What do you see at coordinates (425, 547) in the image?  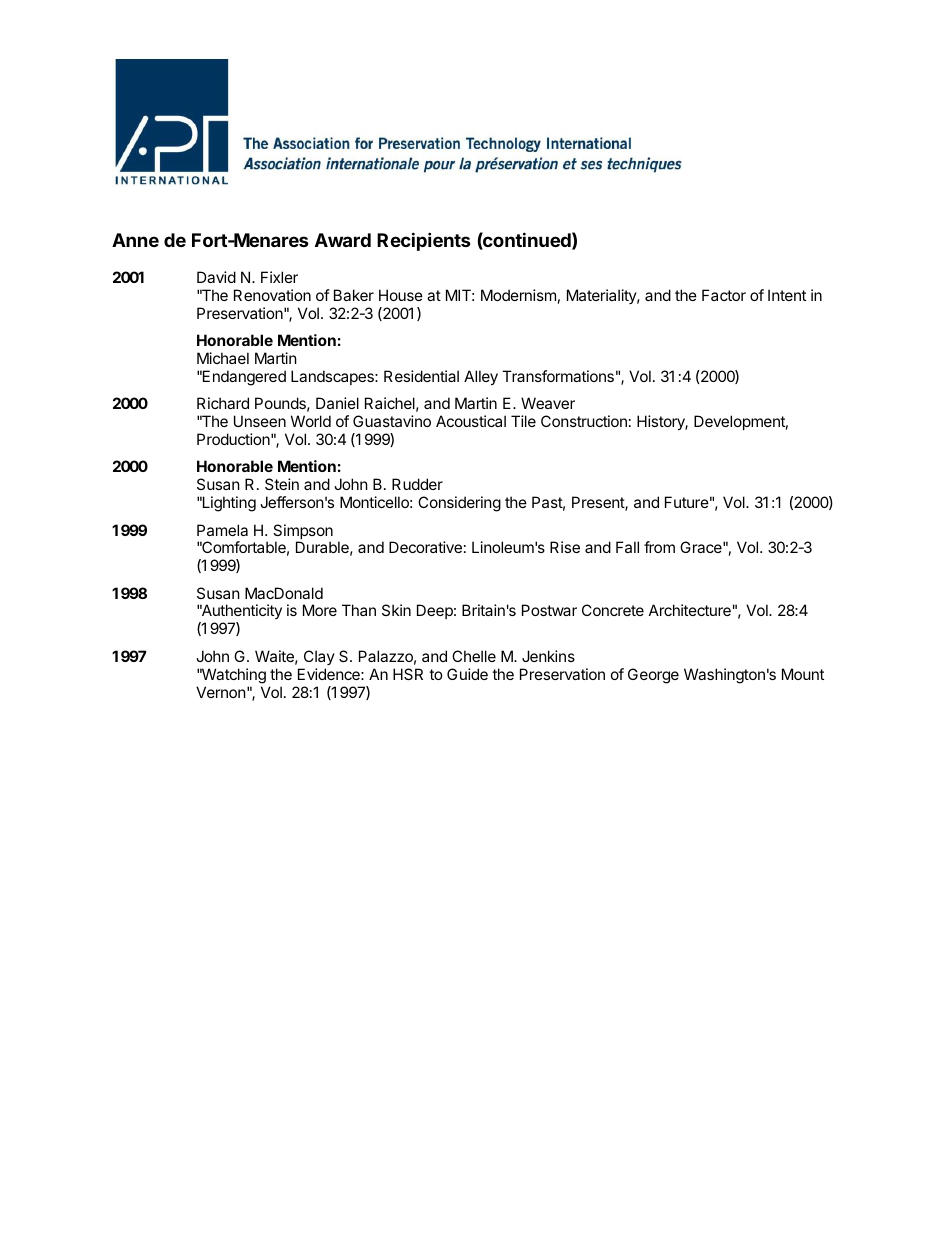 I see `Decorative` at bounding box center [425, 547].
